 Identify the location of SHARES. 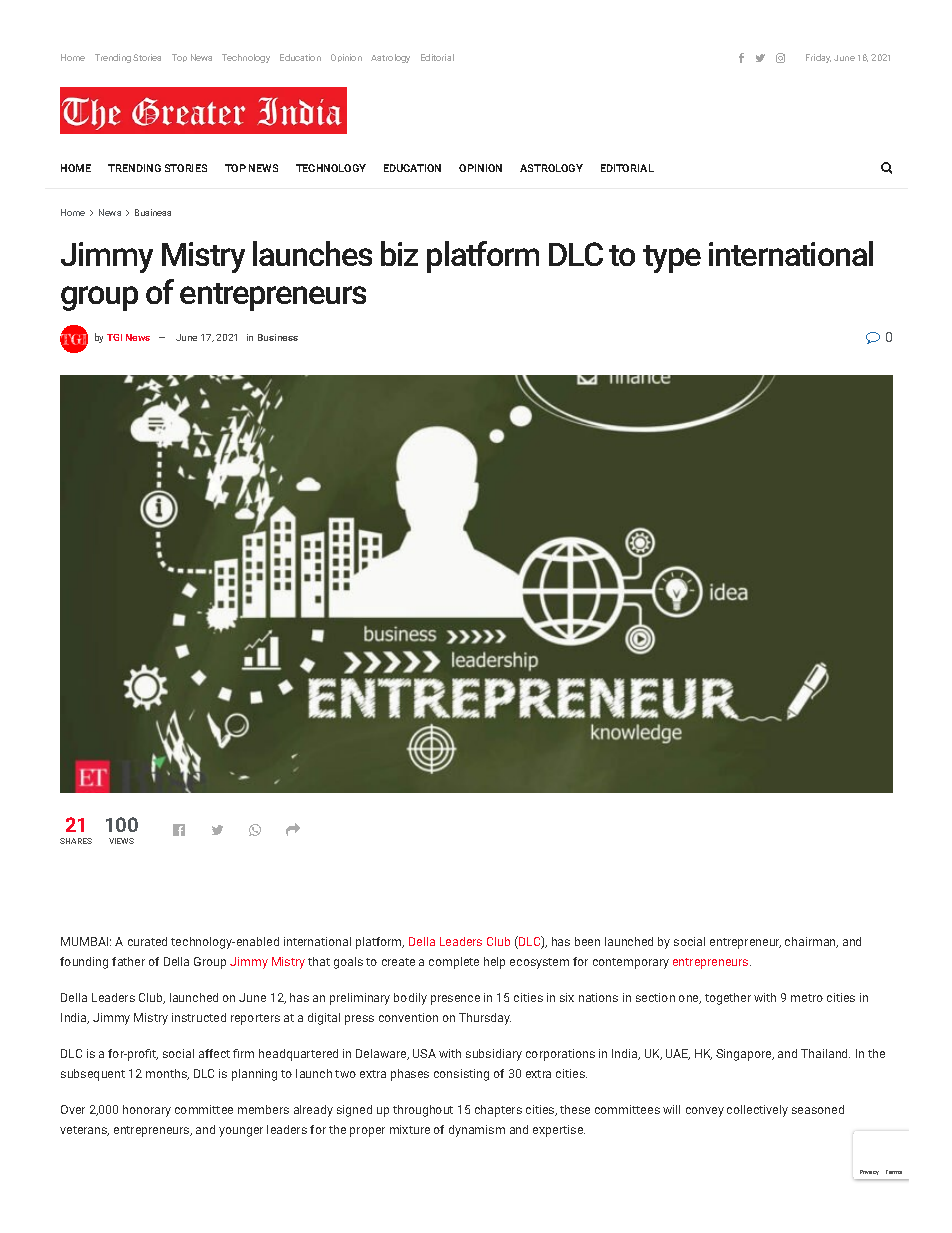
(76, 841).
